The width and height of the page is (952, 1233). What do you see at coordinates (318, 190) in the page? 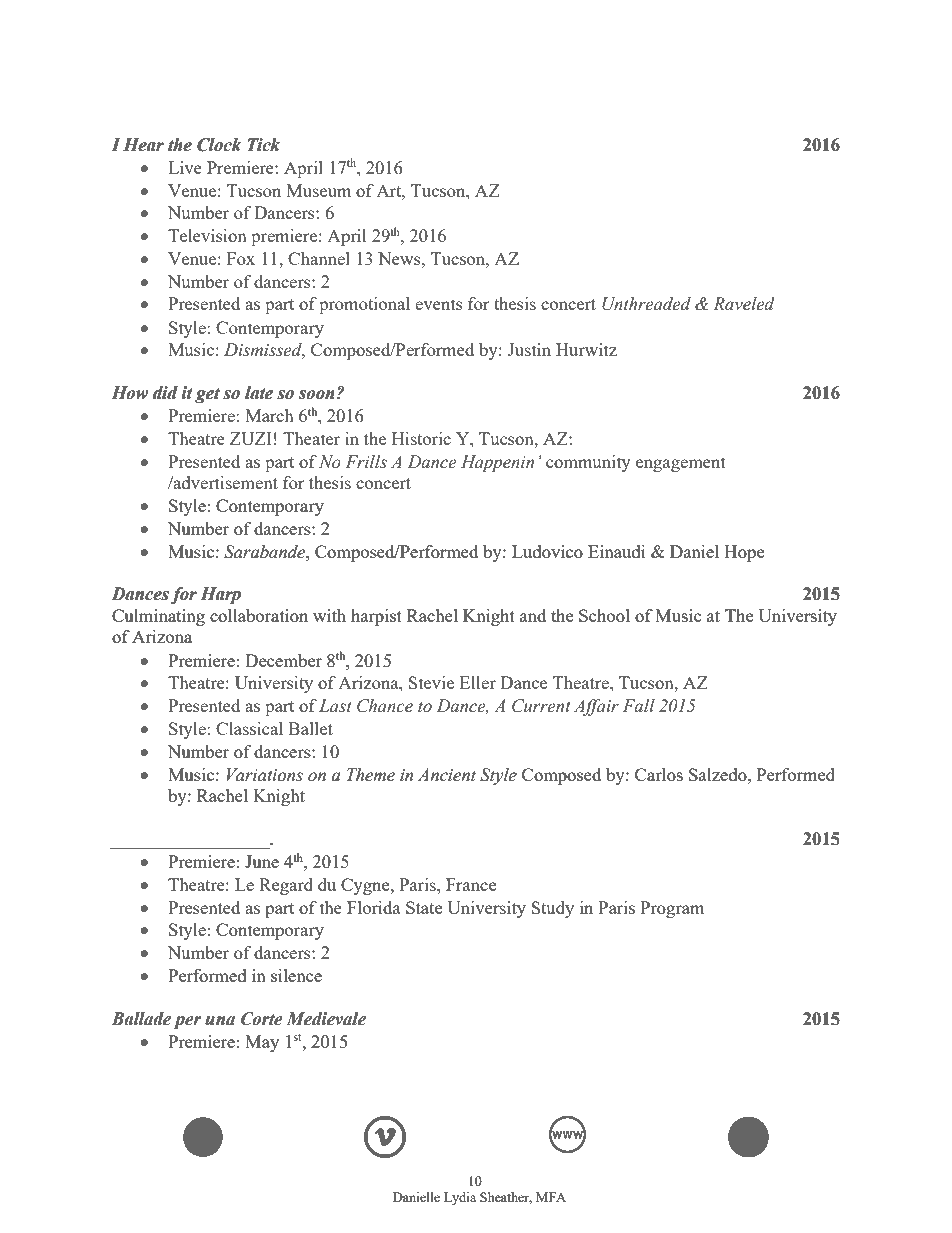
I see `Museum` at bounding box center [318, 190].
